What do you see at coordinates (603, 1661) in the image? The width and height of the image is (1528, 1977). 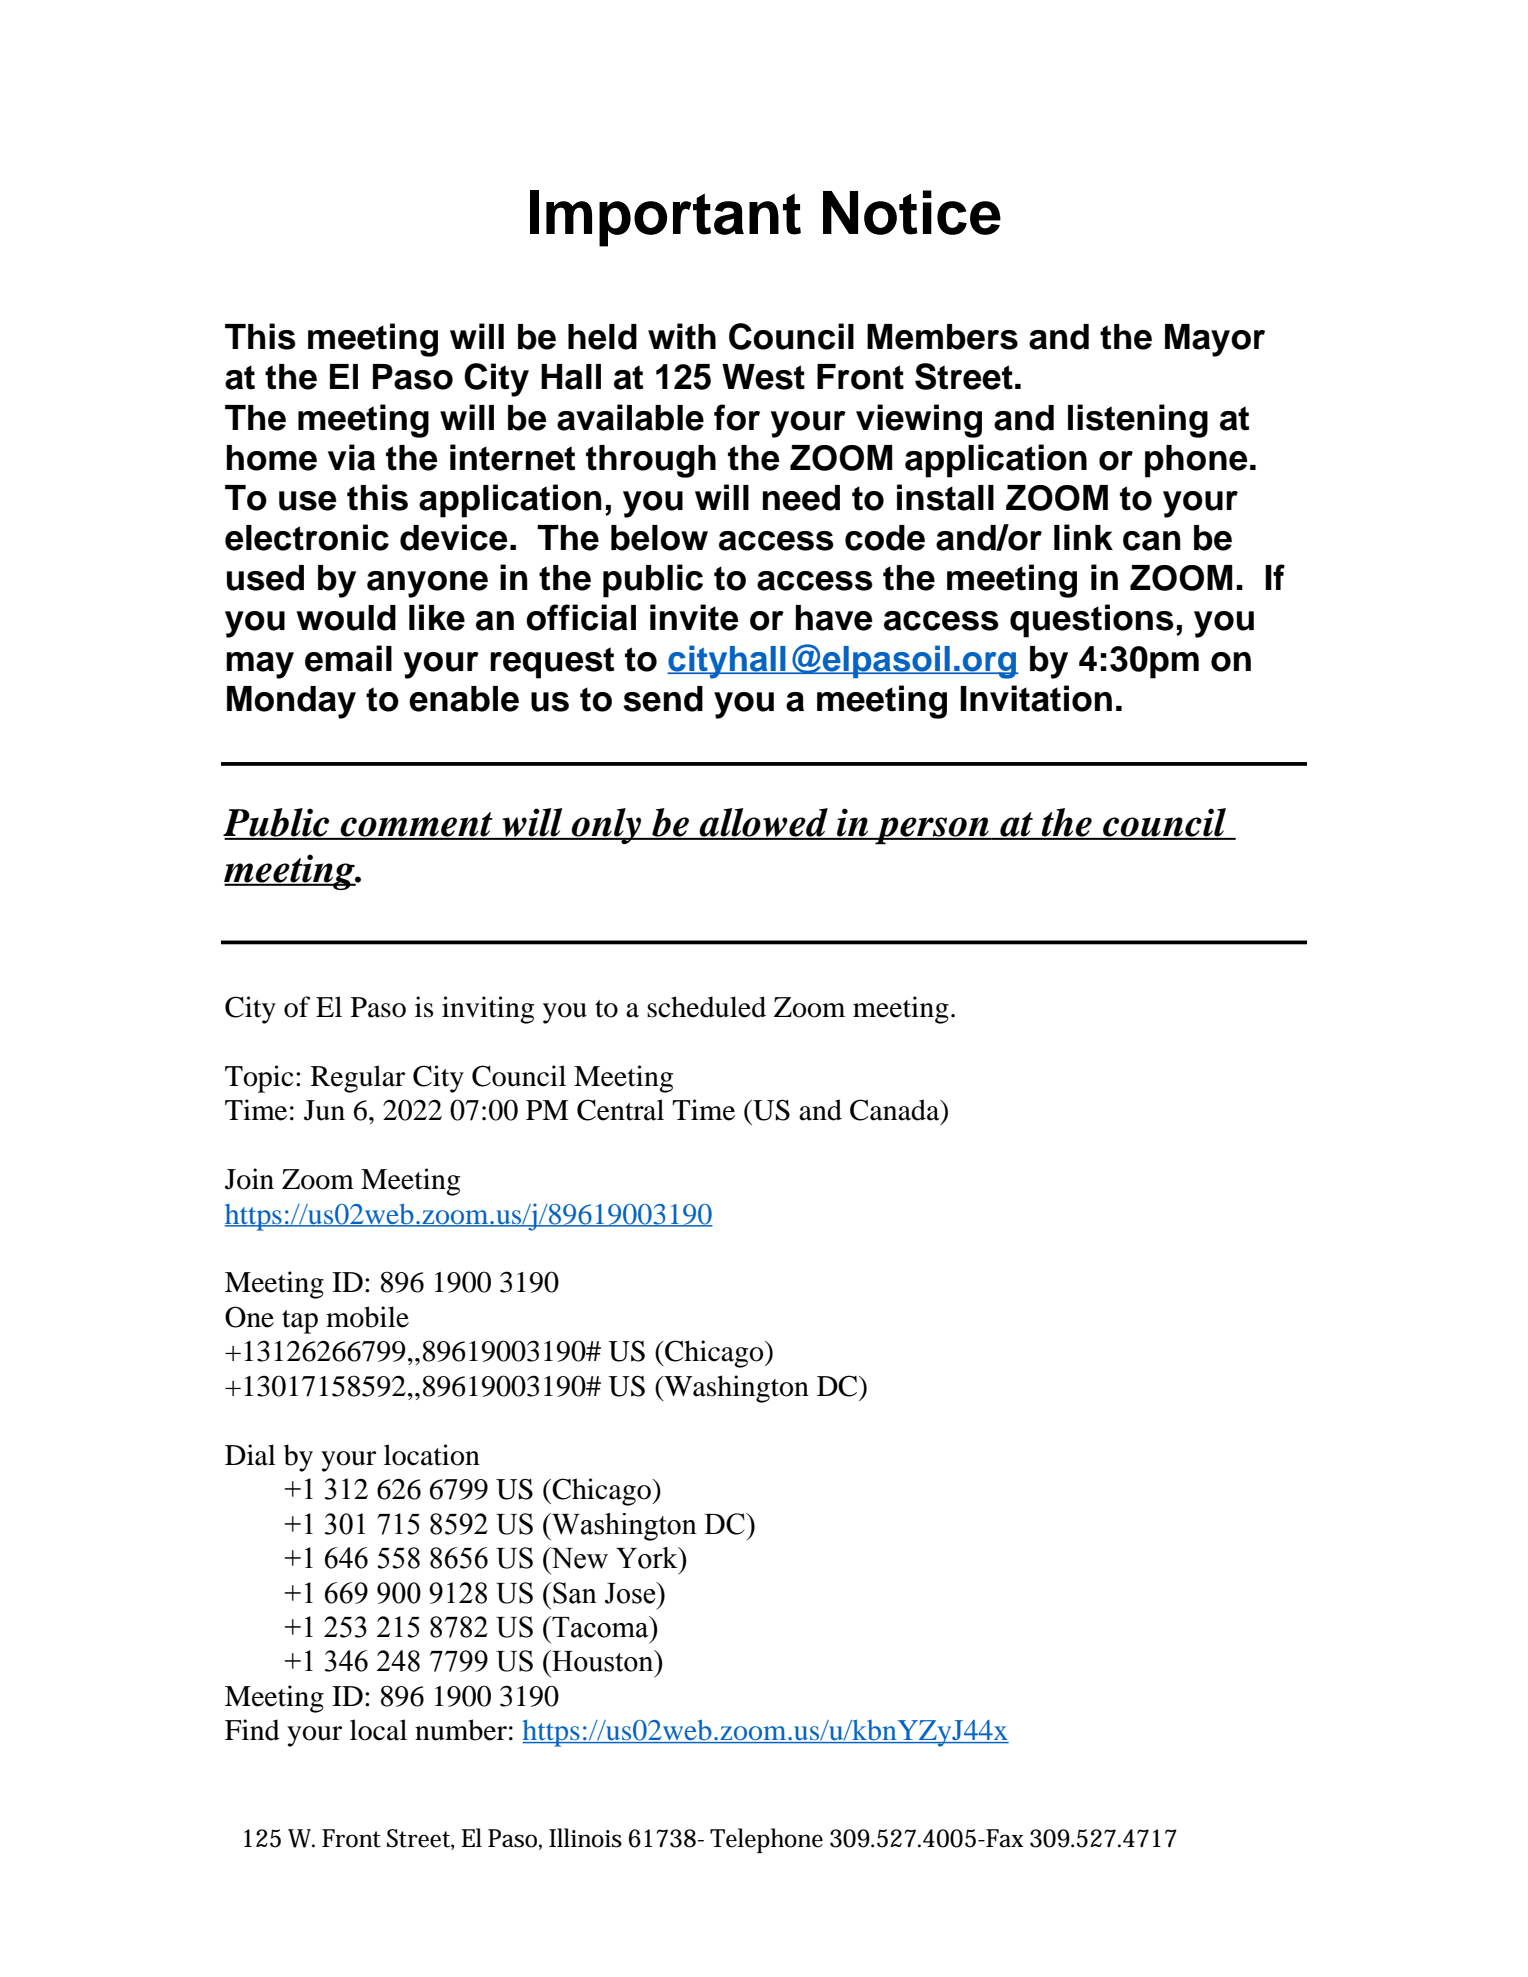 I see `Houston` at bounding box center [603, 1661].
